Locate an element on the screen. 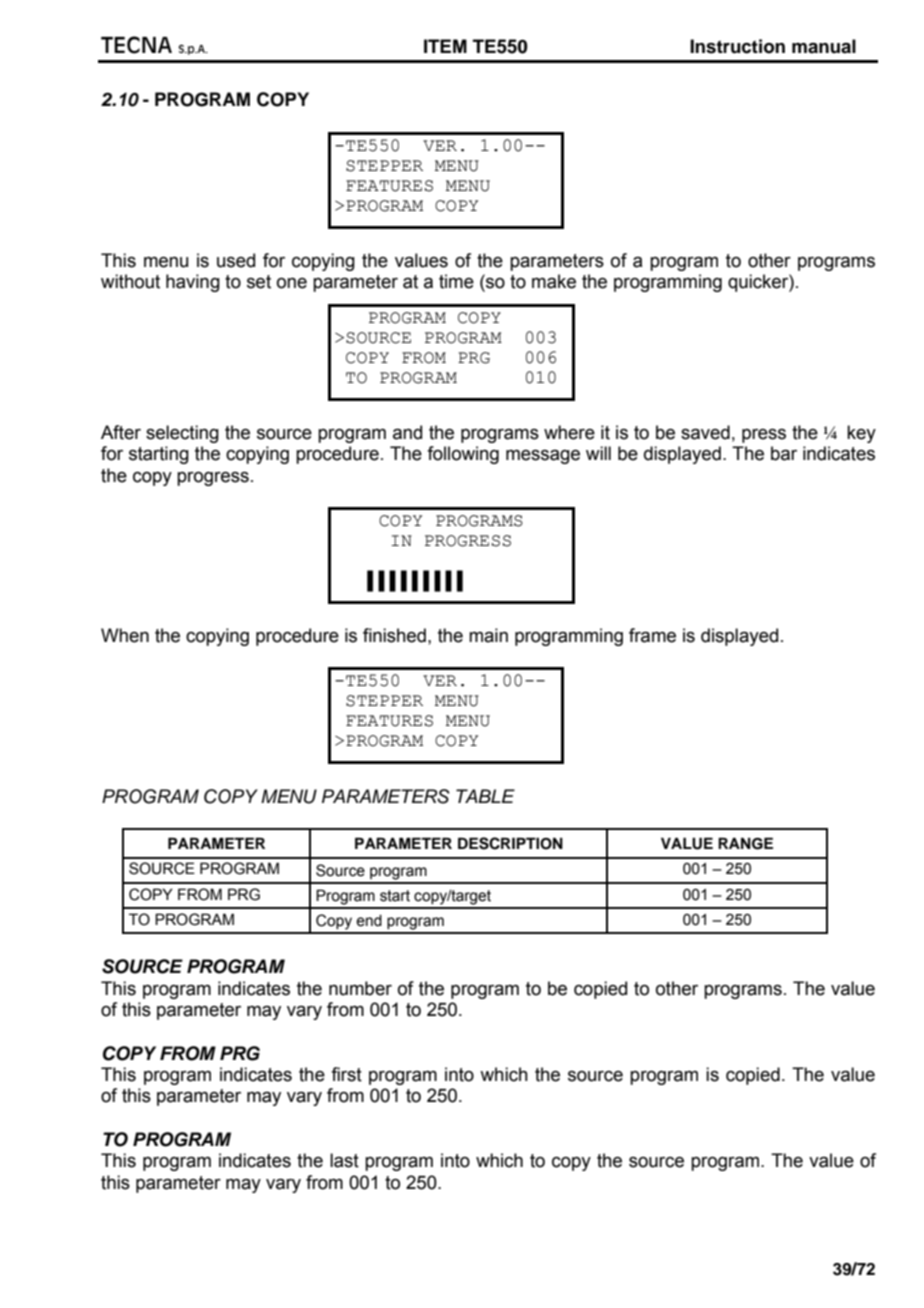 This screenshot has height=1308, width=924. Instruction is located at coordinates (737, 46).
